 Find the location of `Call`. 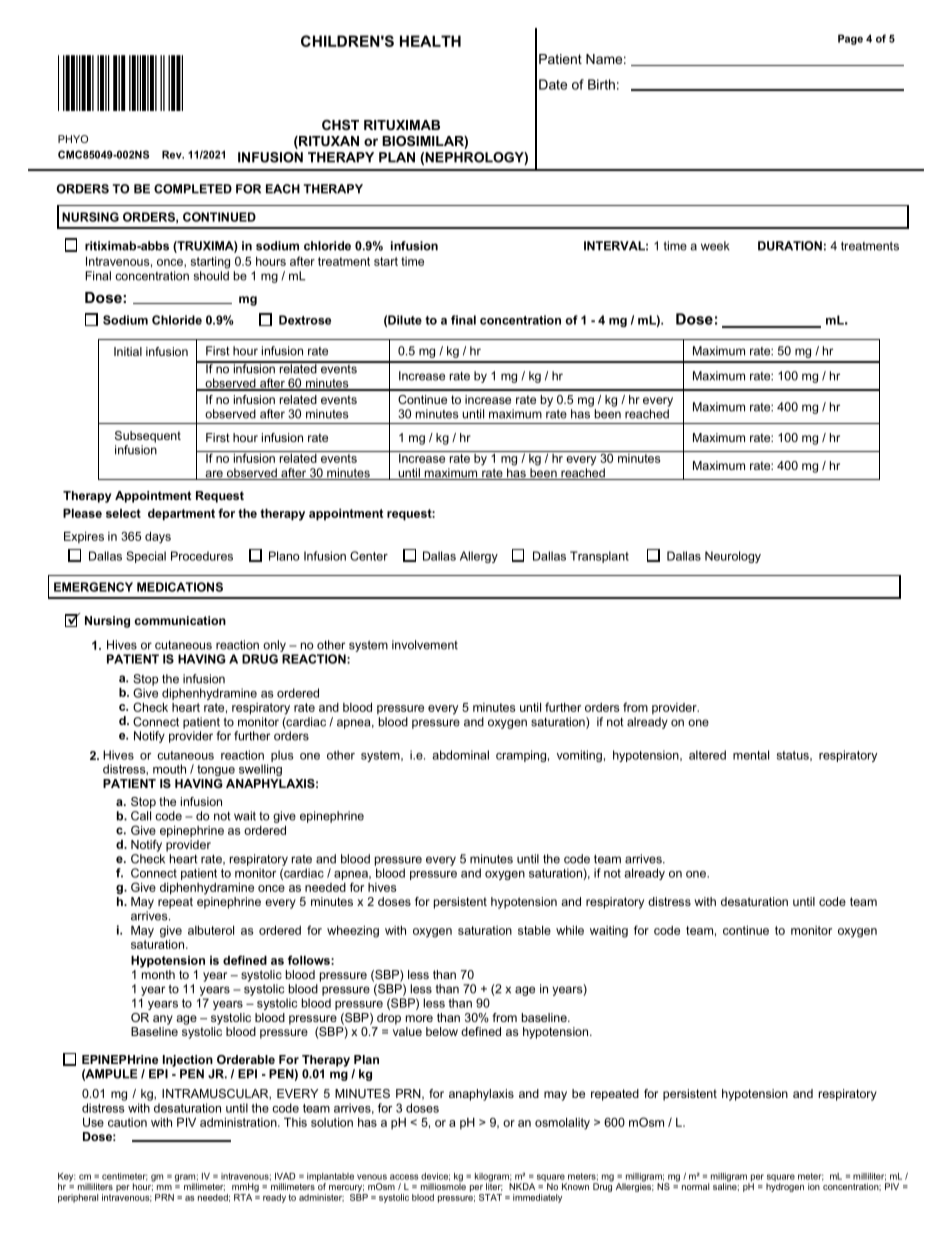

Call is located at coordinates (141, 816).
